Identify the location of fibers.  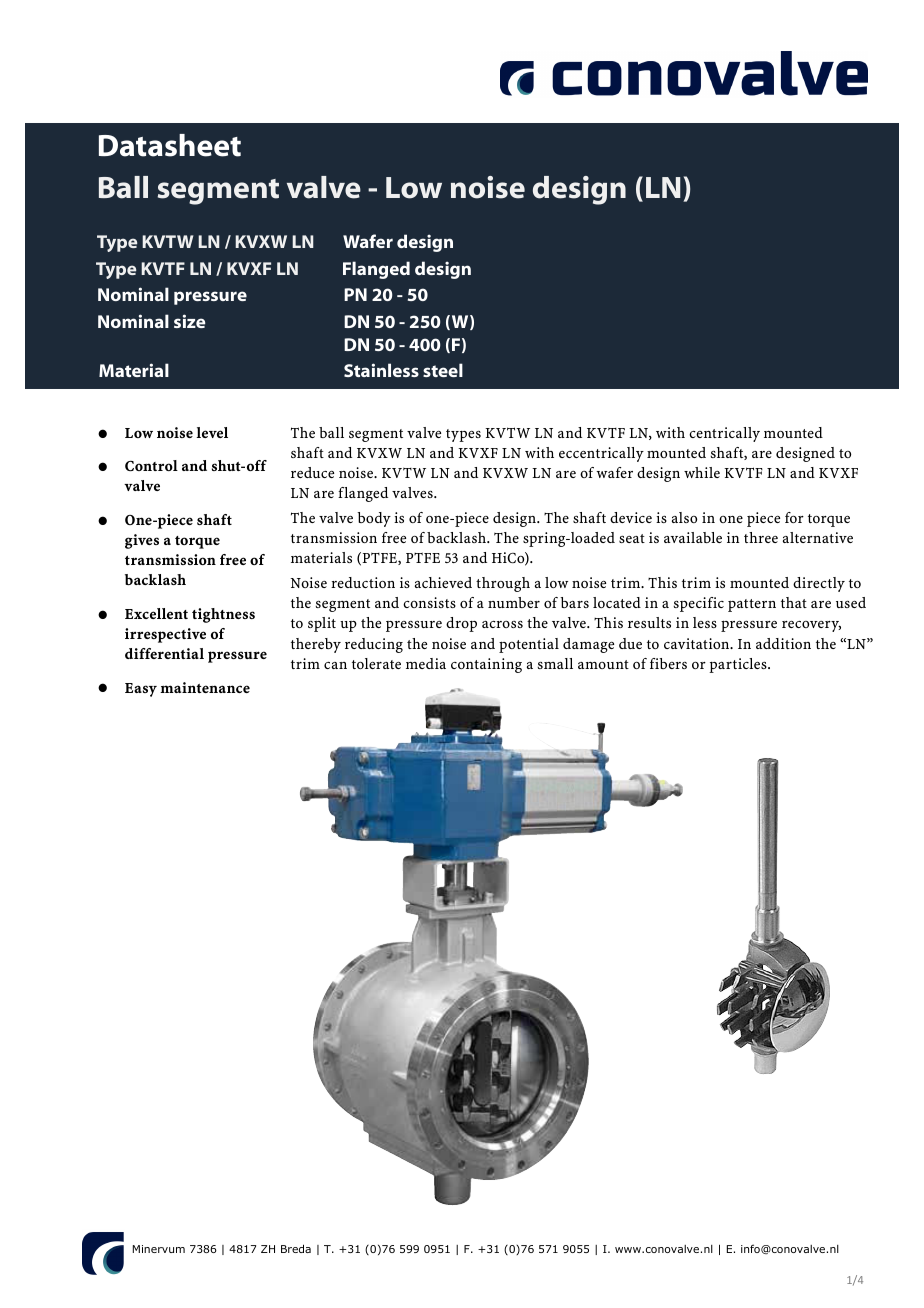
(668, 663).
